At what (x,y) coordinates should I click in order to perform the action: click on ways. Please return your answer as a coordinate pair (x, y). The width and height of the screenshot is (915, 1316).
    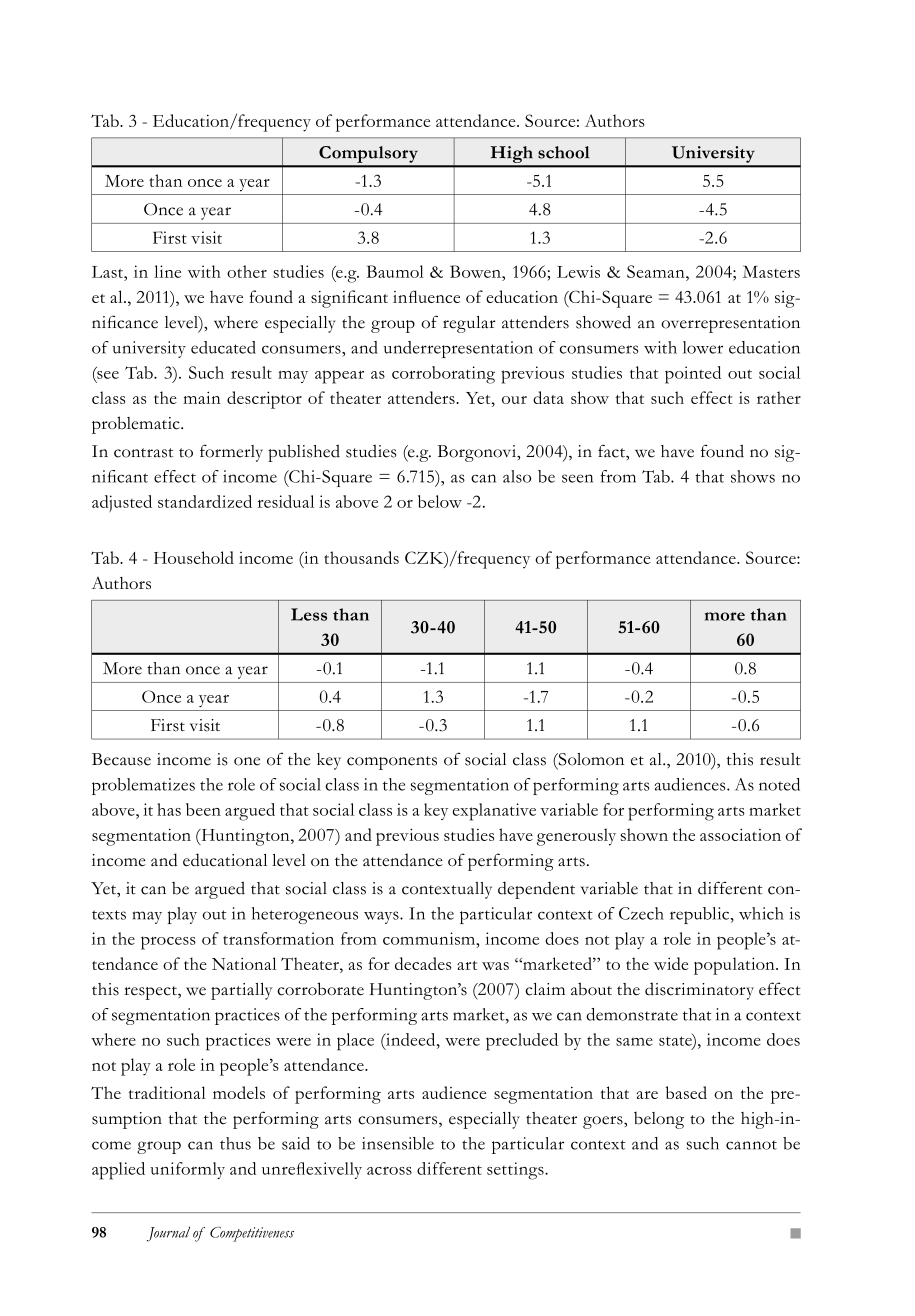
    Looking at the image, I should click on (382, 917).
